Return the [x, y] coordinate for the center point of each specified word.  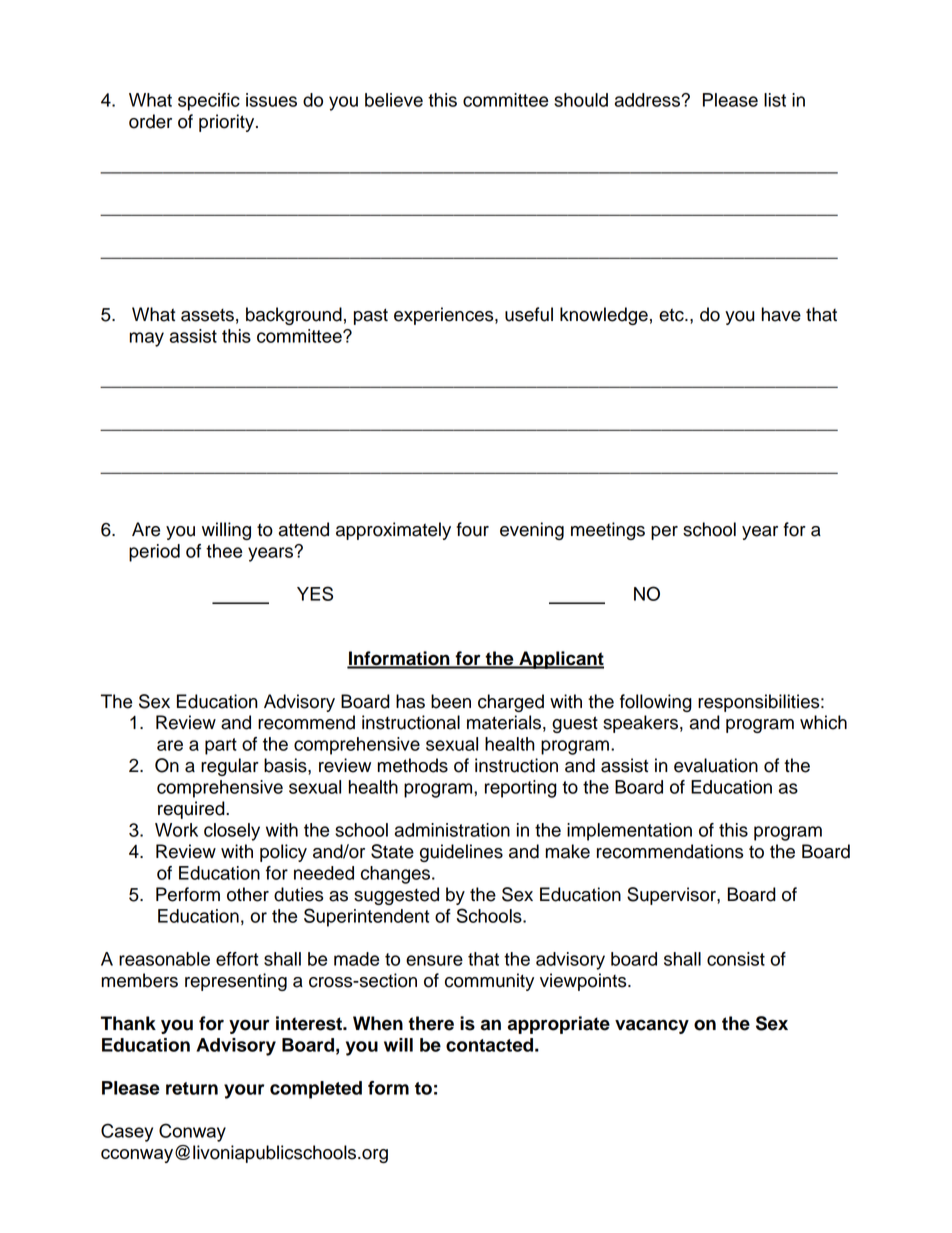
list [775, 100]
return [192, 1088]
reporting [521, 789]
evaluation [716, 765]
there [431, 1023]
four [472, 529]
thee [224, 551]
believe [394, 100]
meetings [608, 531]
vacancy [652, 1026]
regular [230, 767]
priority [228, 123]
